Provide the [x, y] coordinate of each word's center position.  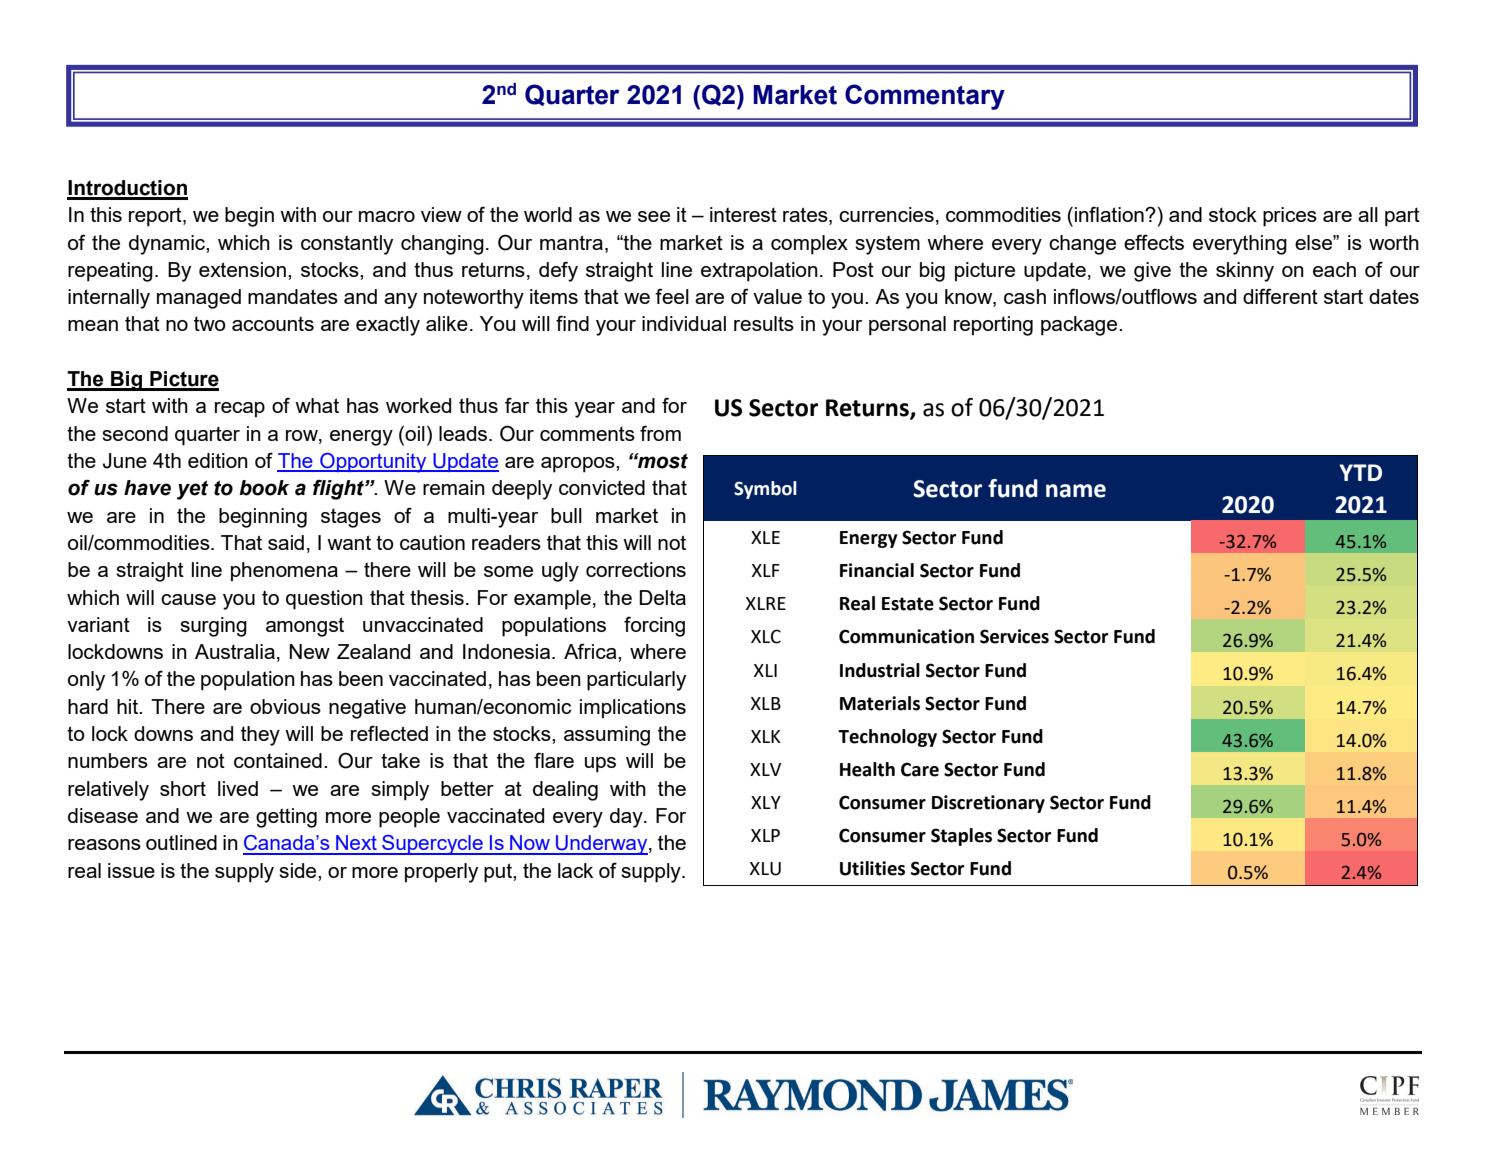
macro [387, 216]
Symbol [765, 490]
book [264, 488]
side [299, 870]
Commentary [925, 97]
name [1076, 491]
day [627, 818]
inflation [1110, 214]
